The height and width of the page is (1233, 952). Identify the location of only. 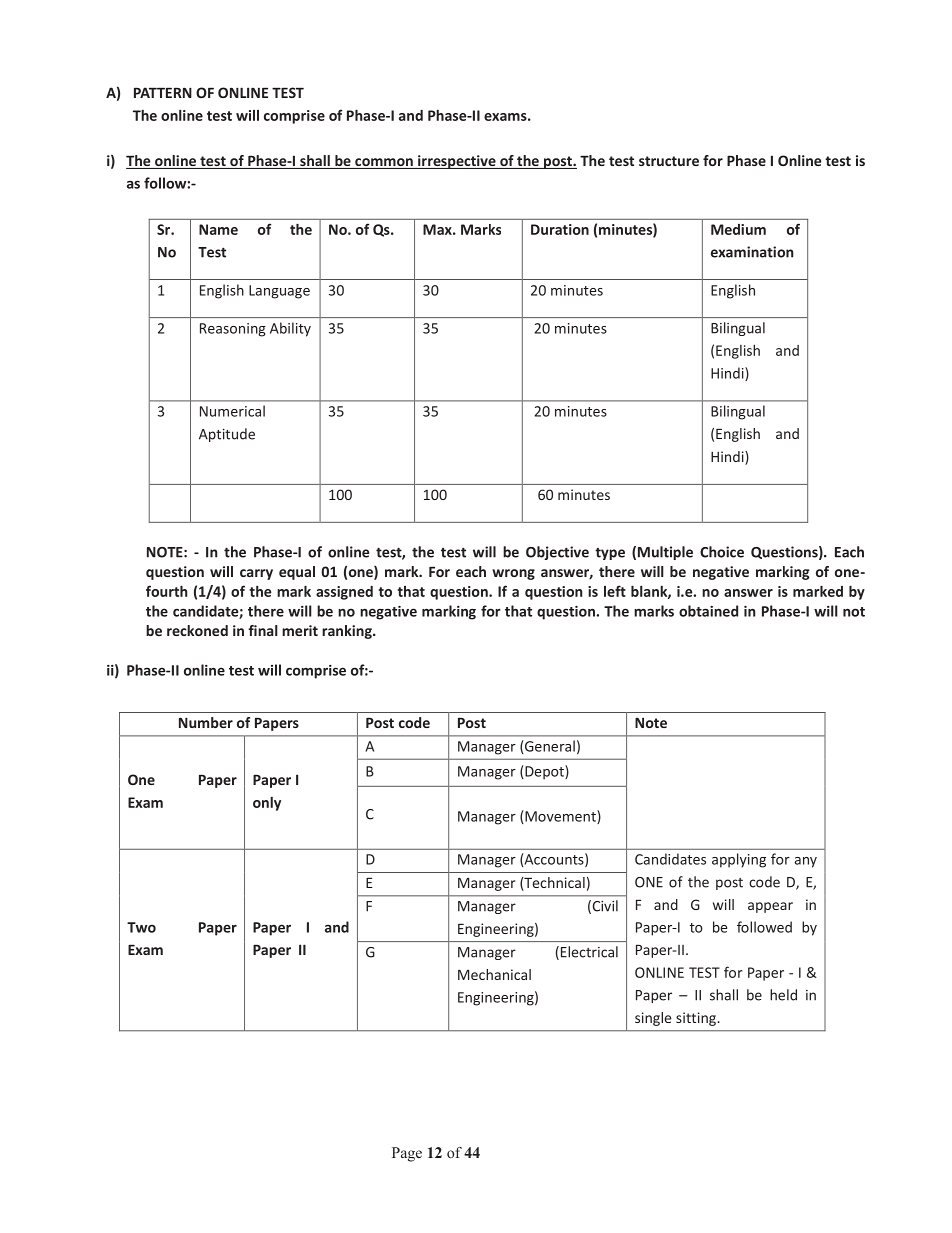
(267, 804).
